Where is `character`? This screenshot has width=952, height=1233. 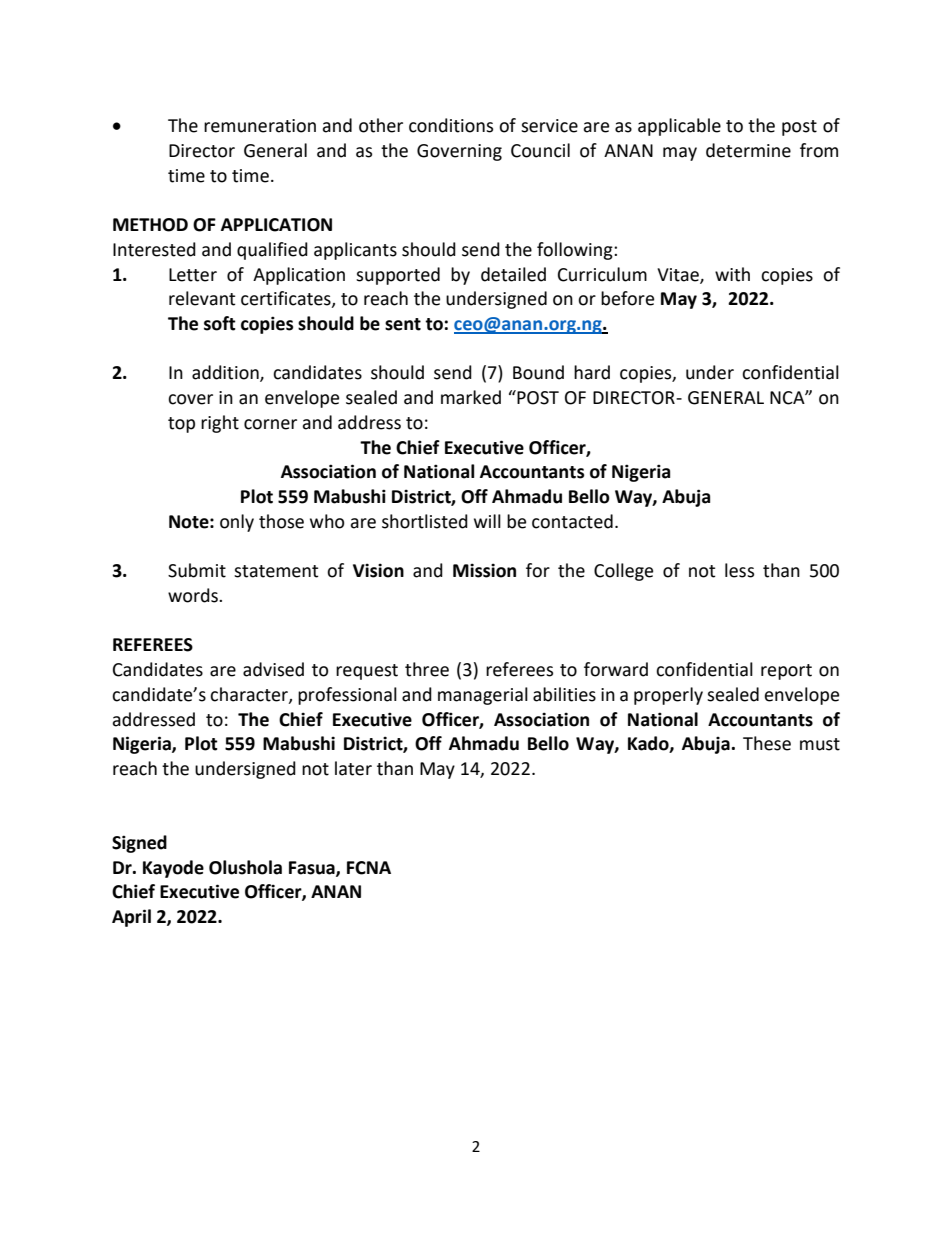
character is located at coordinates (250, 695).
